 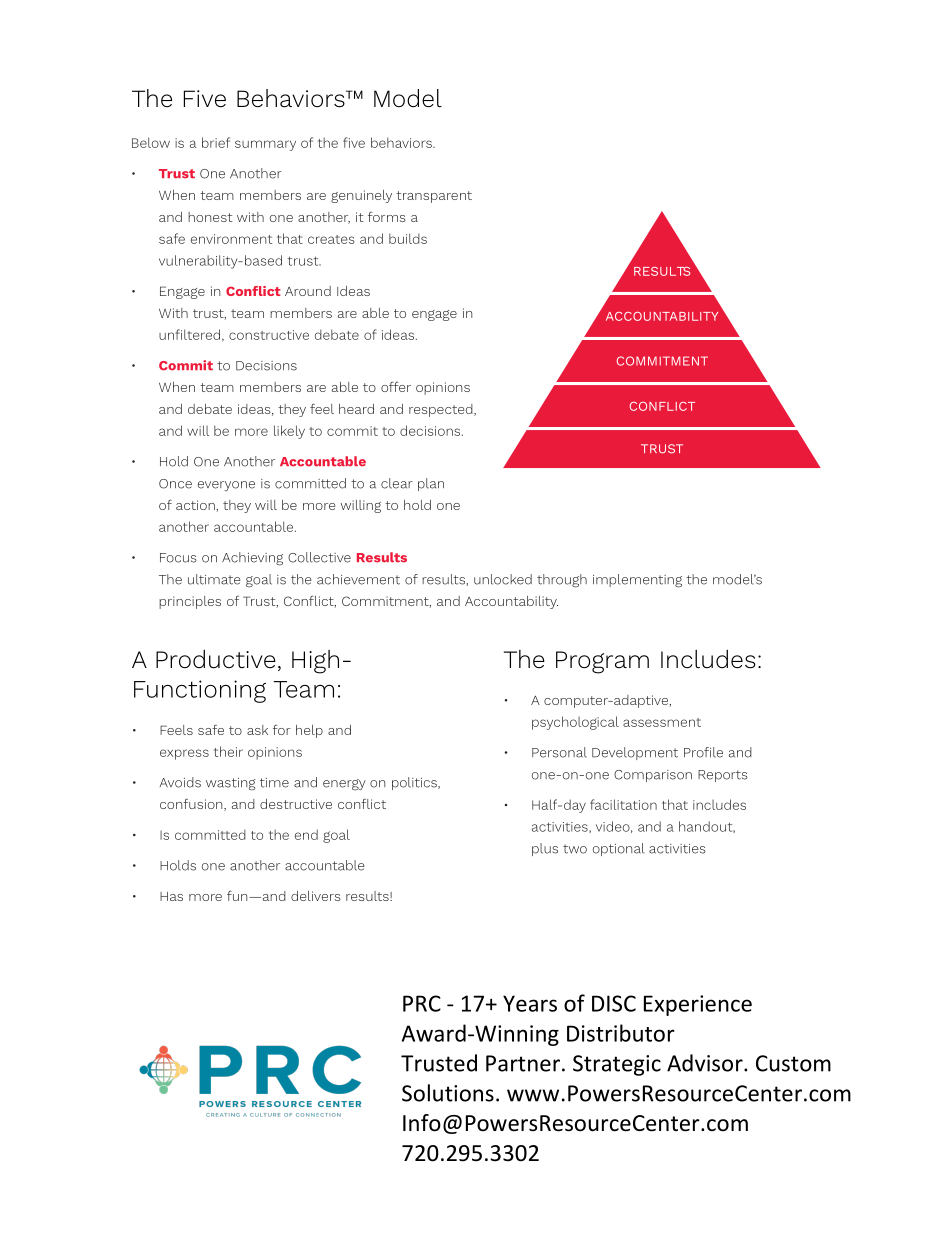 I want to click on brief, so click(x=216, y=142).
